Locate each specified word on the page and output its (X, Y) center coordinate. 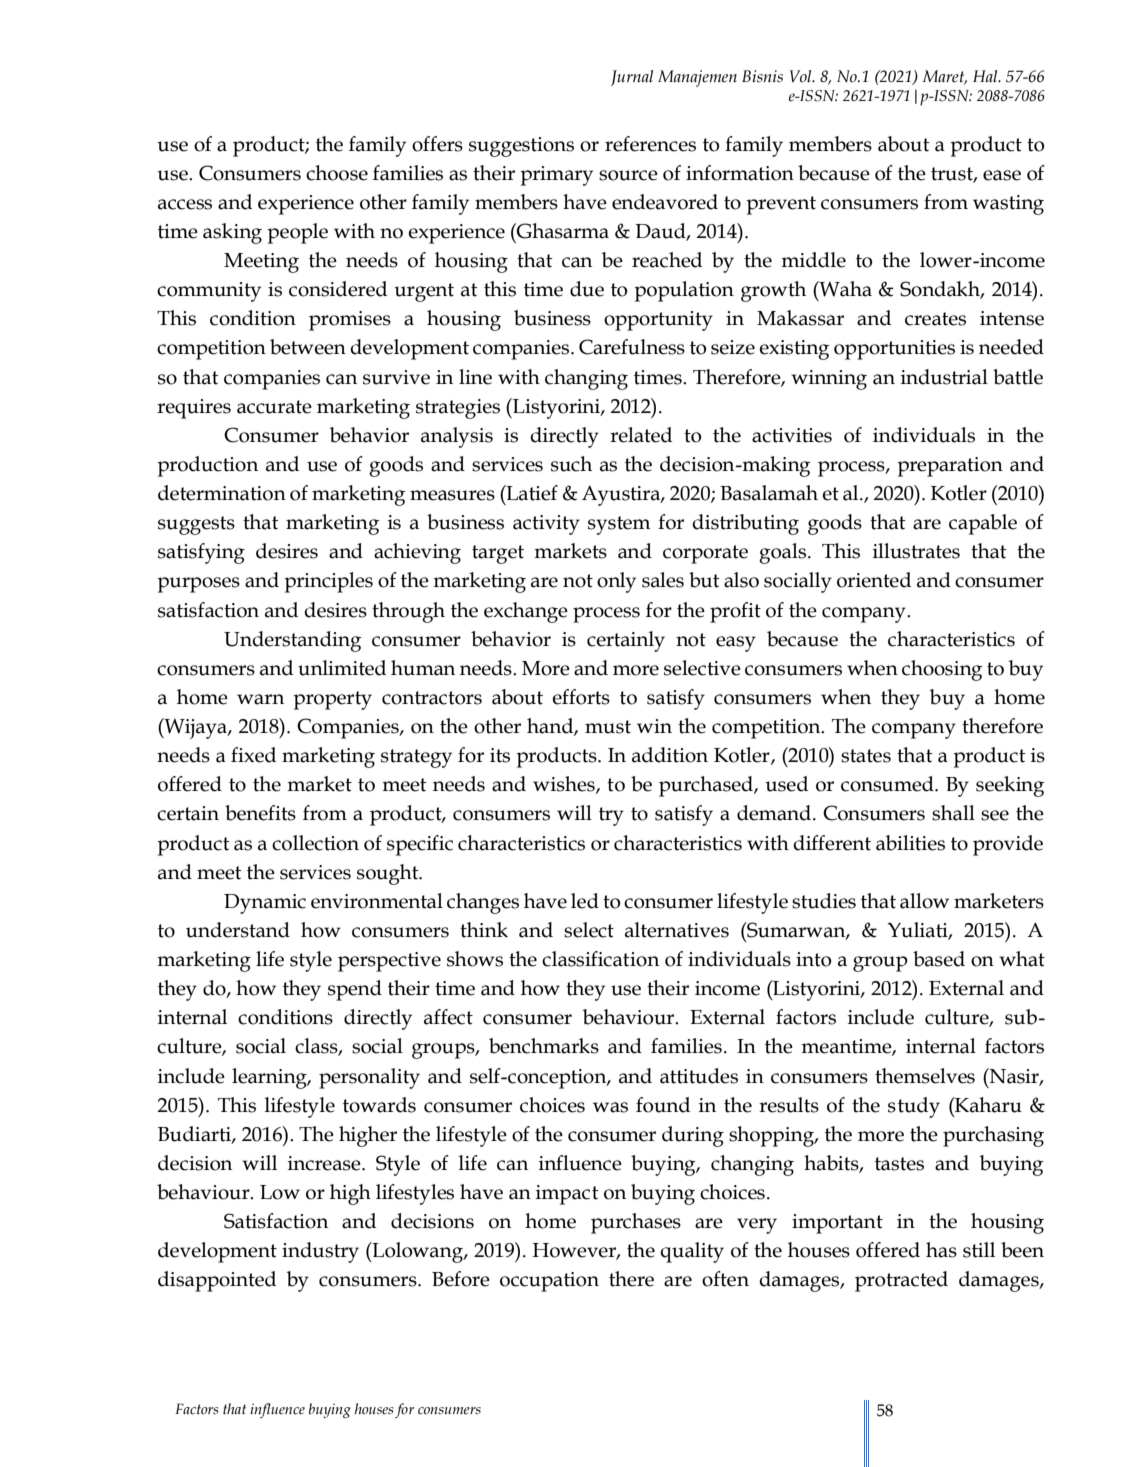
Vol (801, 76)
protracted (901, 1281)
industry (320, 1252)
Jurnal (632, 78)
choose (337, 173)
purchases (636, 1223)
